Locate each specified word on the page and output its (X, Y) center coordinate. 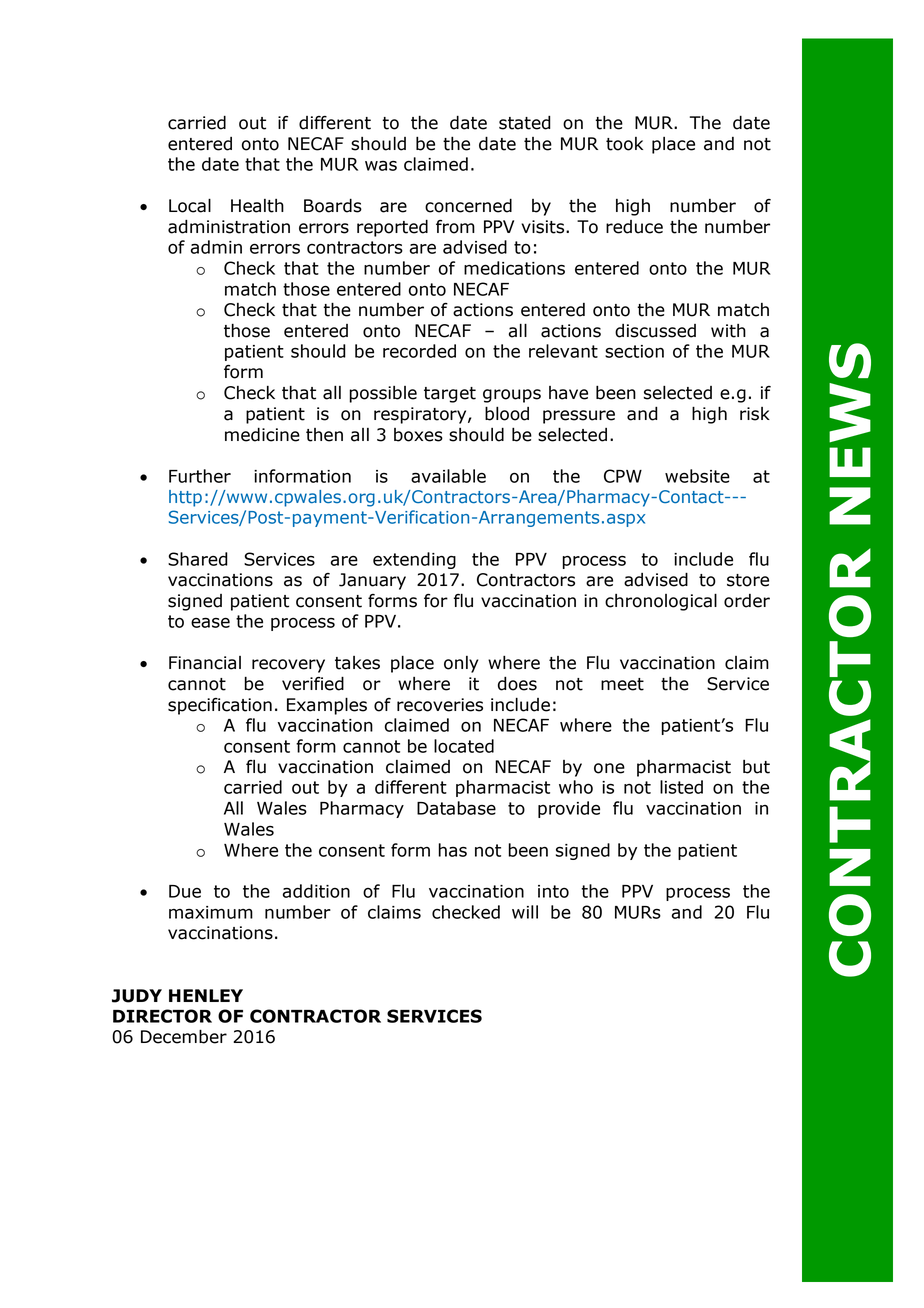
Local (190, 205)
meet (622, 684)
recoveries (440, 705)
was (381, 166)
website (697, 476)
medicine (262, 434)
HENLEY (206, 995)
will (525, 912)
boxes (418, 435)
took (624, 144)
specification (220, 706)
